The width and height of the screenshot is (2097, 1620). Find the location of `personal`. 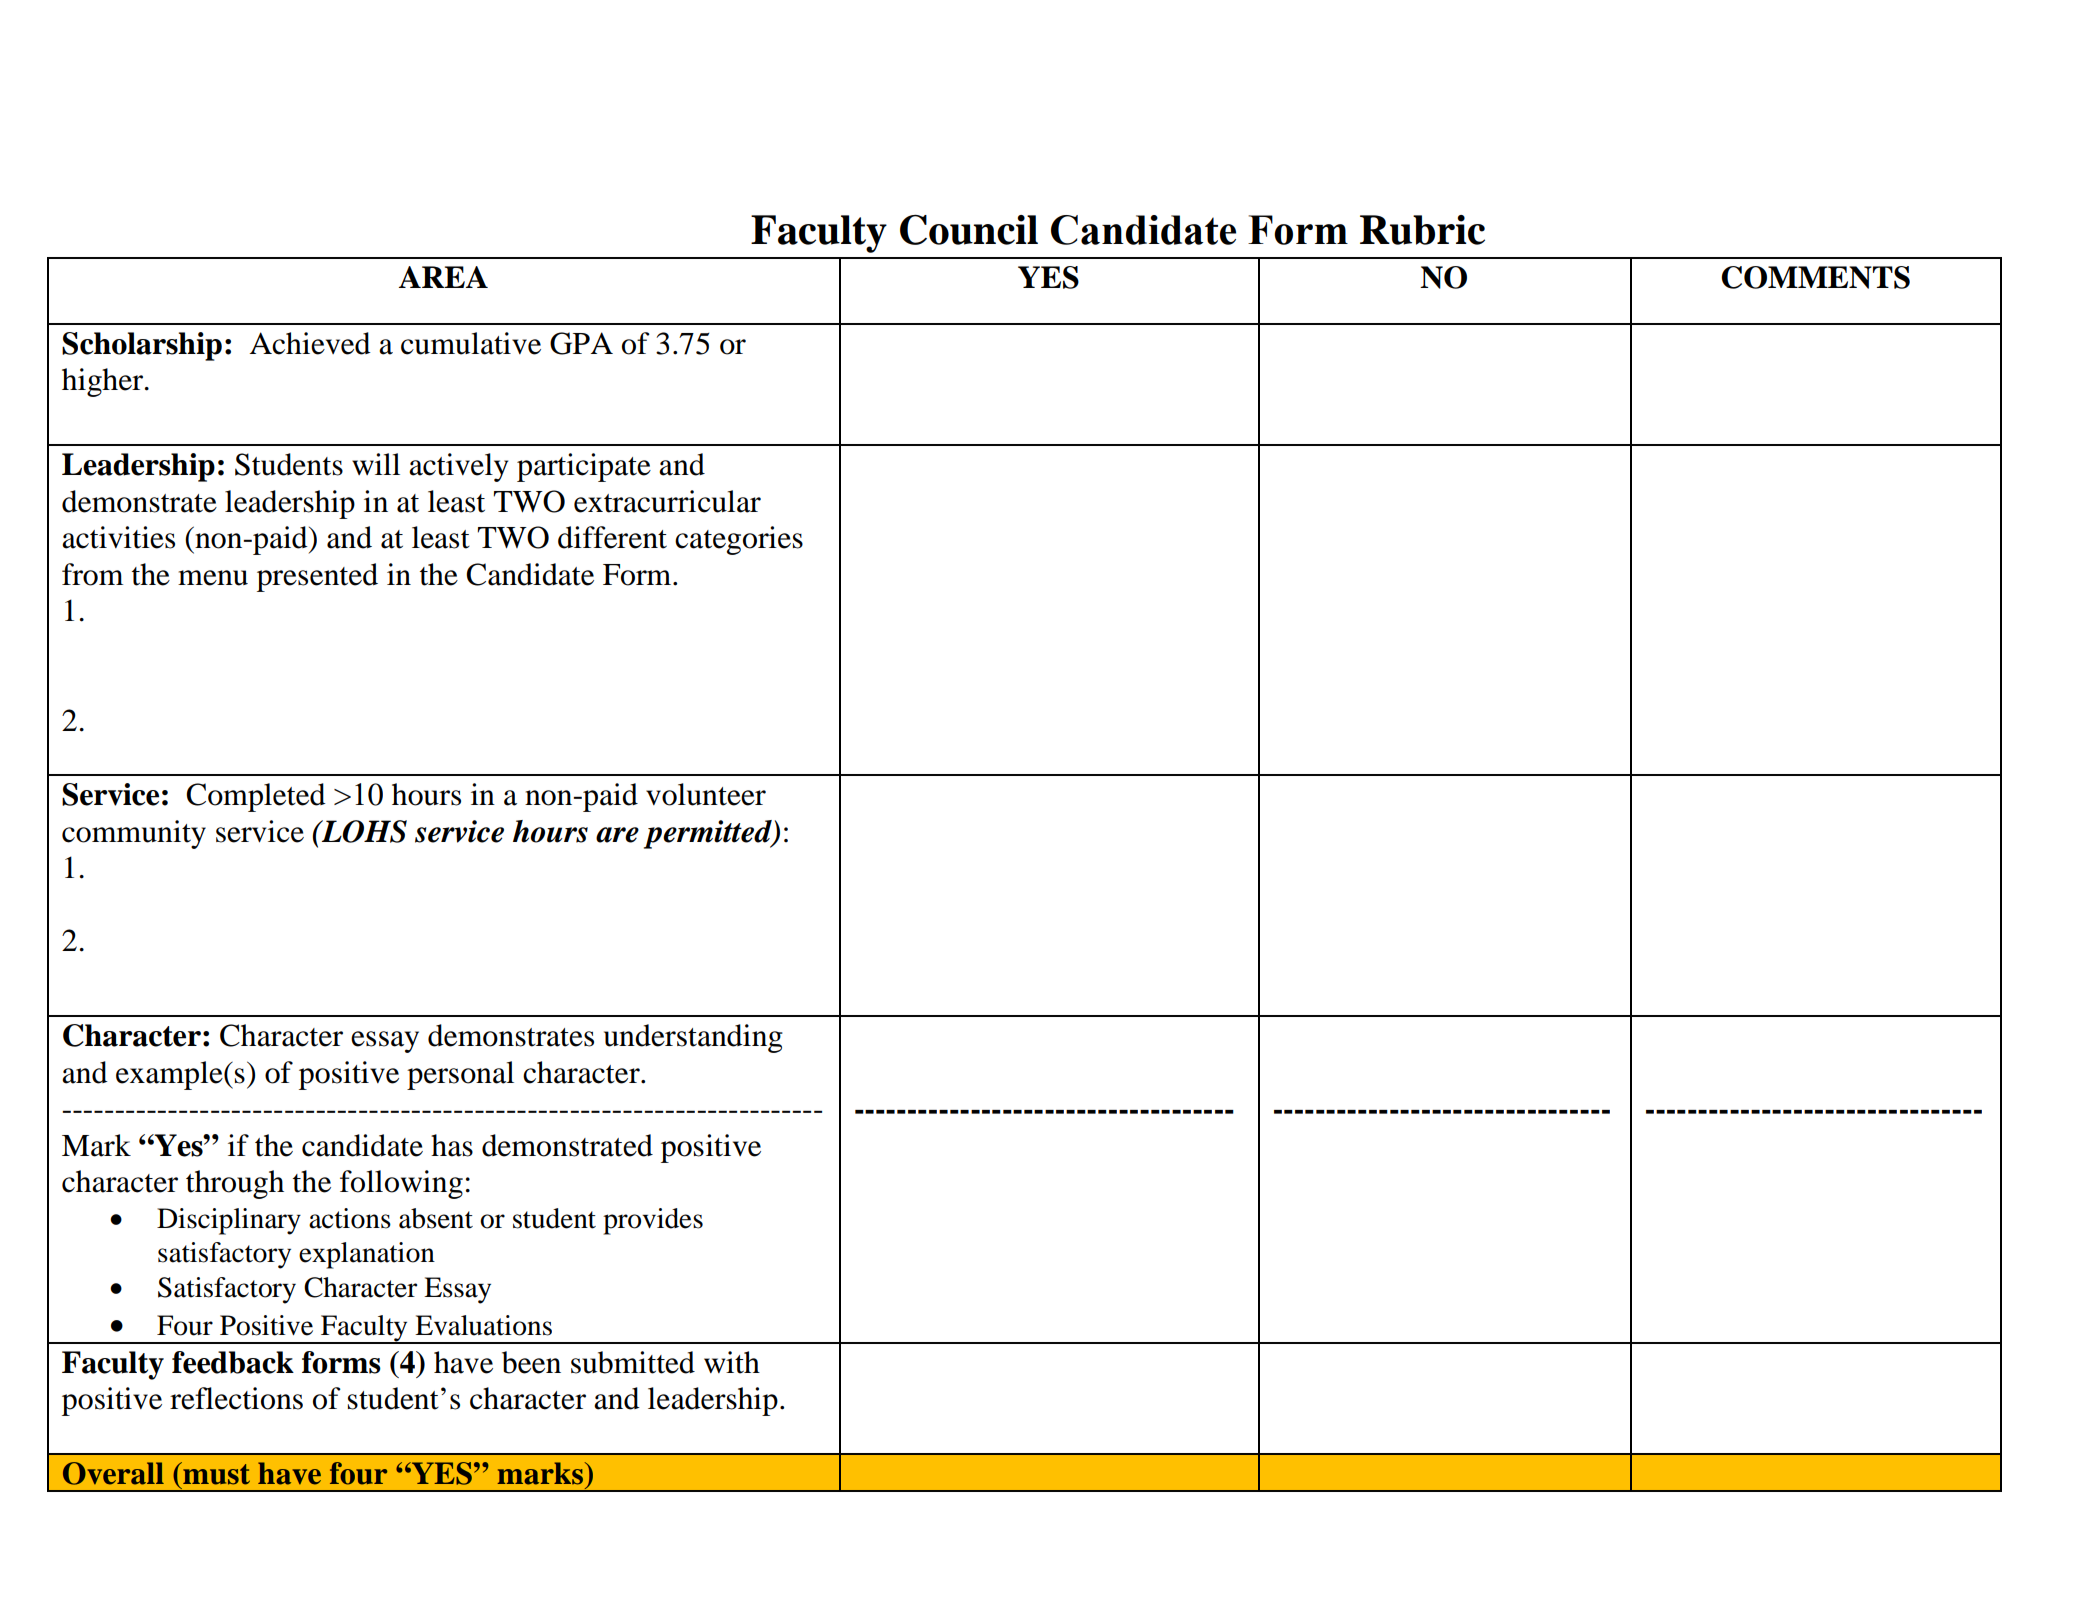

personal is located at coordinates (460, 1075).
